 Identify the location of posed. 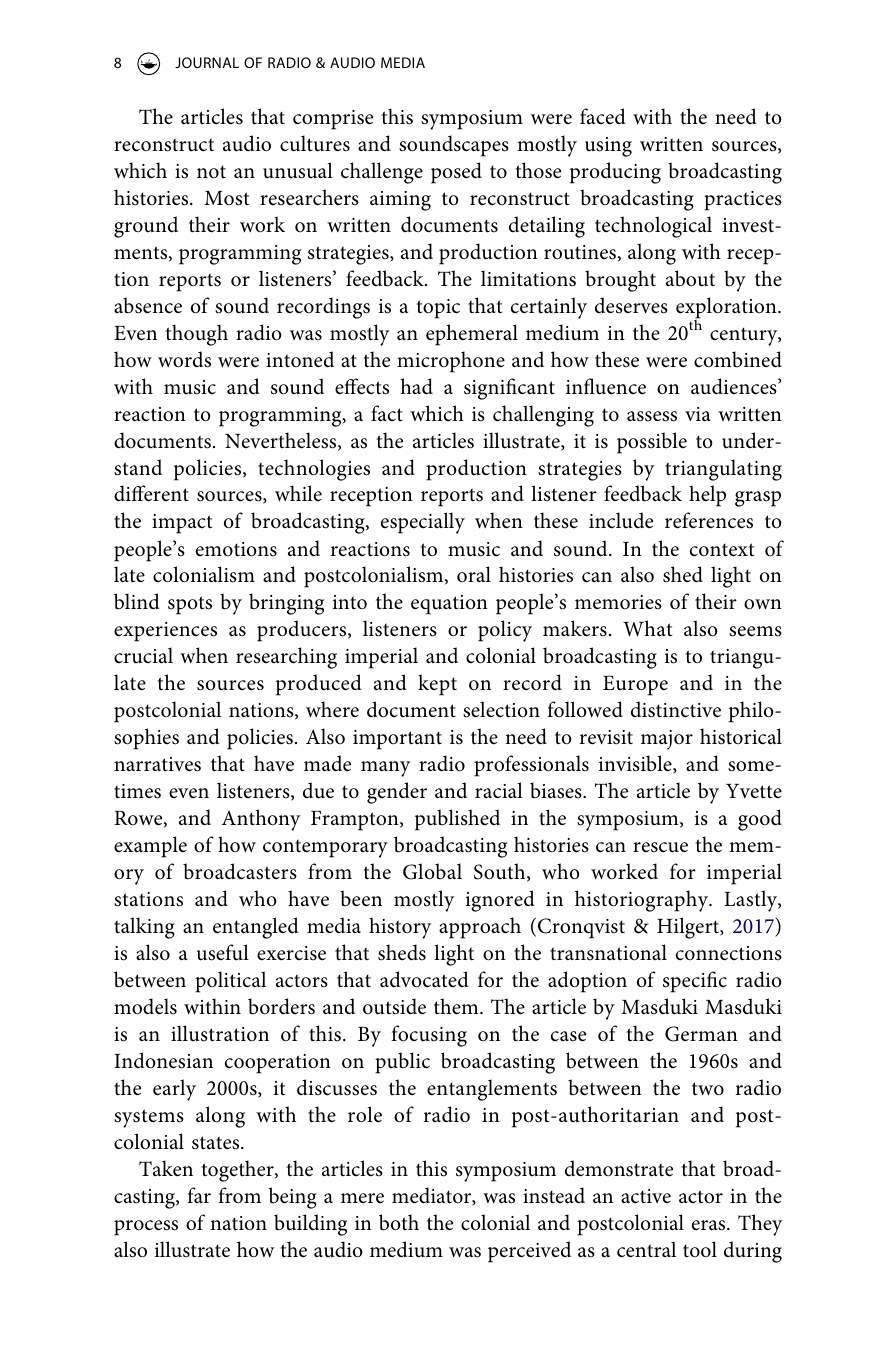
(456, 173).
